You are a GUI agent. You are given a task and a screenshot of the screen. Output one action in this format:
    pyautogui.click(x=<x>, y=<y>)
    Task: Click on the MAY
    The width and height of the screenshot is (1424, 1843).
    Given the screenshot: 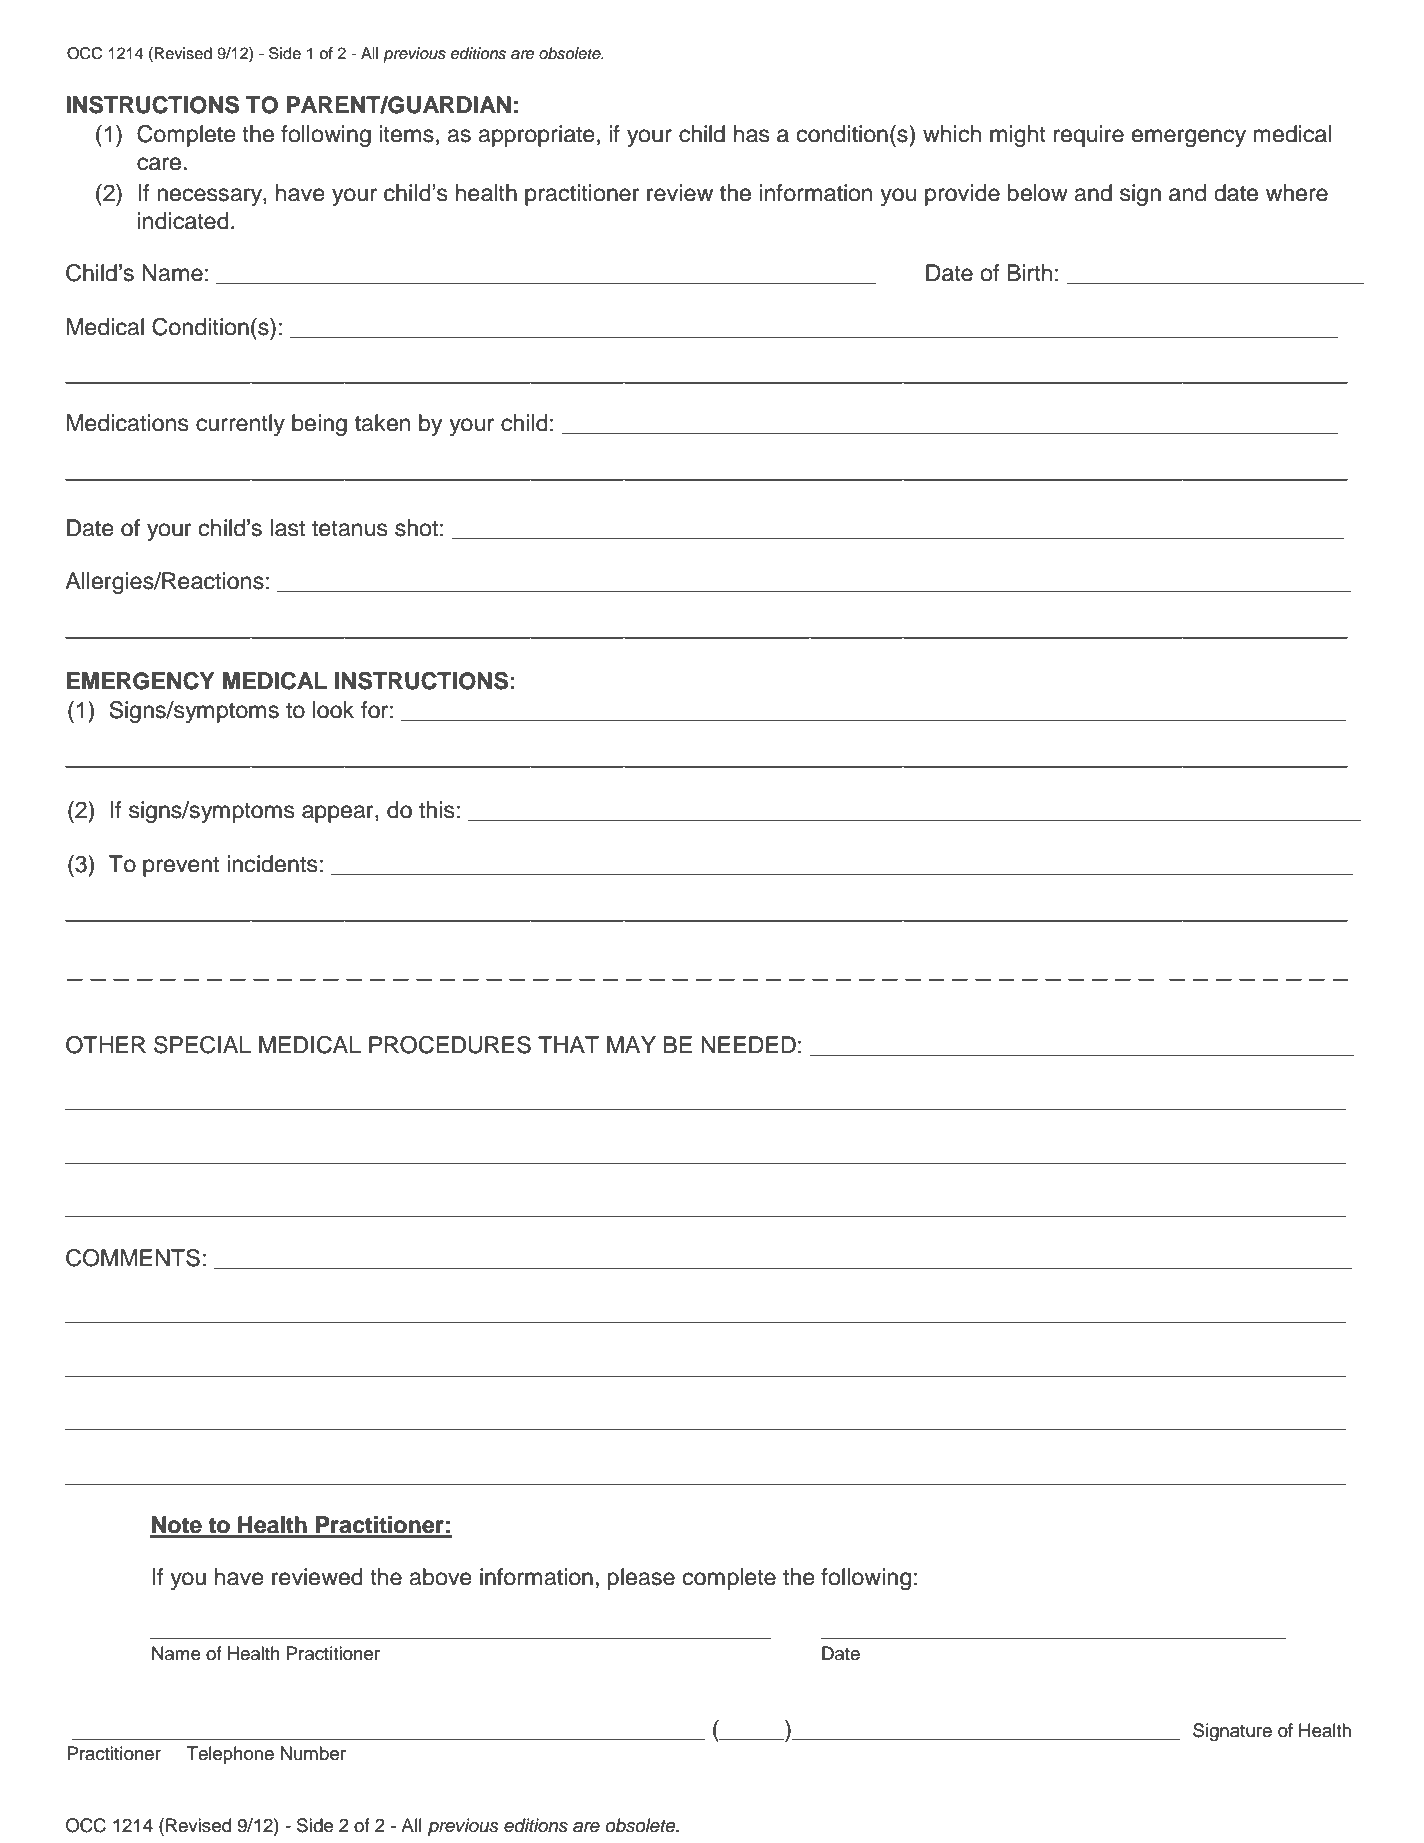 What is the action you would take?
    pyautogui.click(x=631, y=1044)
